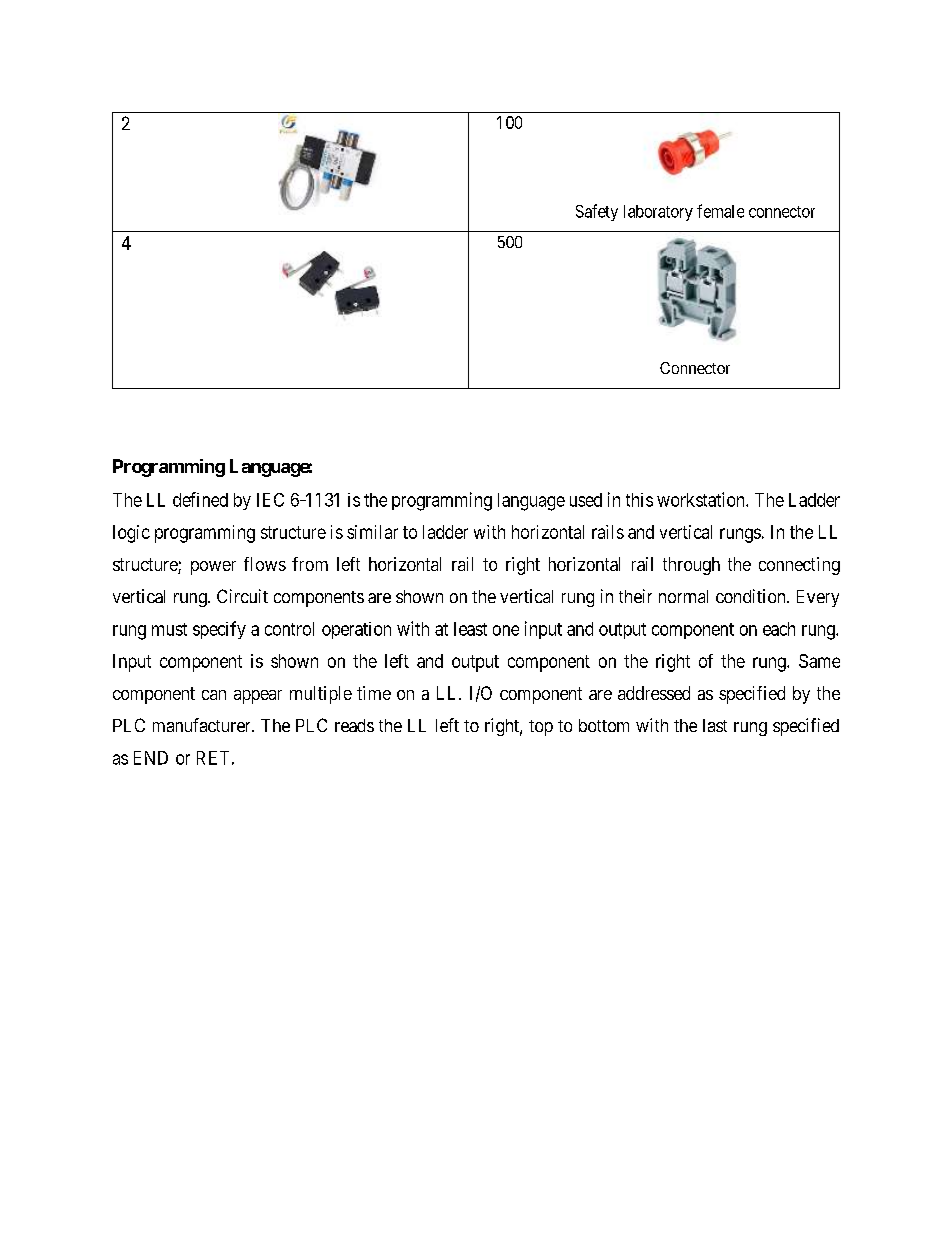 Image resolution: width=952 pixels, height=1233 pixels. I want to click on Safety, so click(597, 212).
